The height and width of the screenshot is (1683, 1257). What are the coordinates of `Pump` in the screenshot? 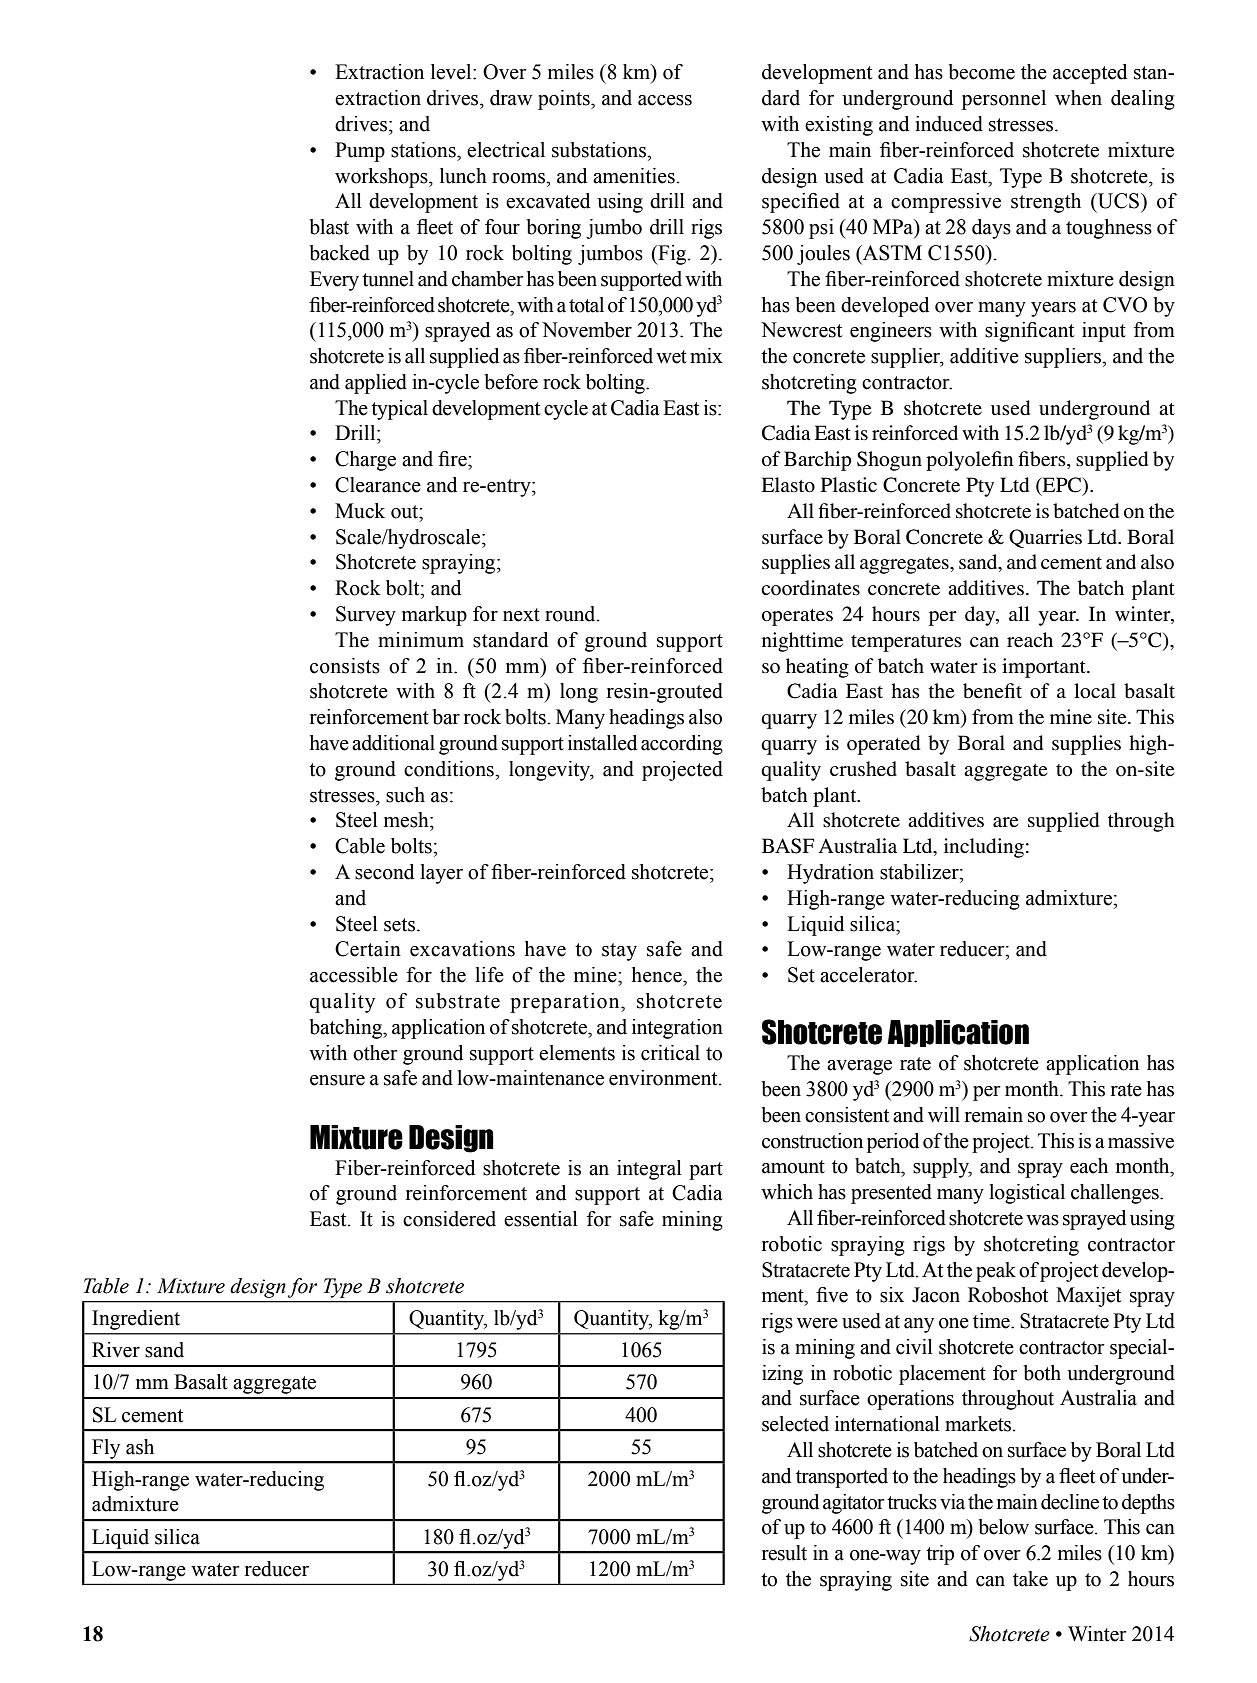 It's located at (360, 152).
